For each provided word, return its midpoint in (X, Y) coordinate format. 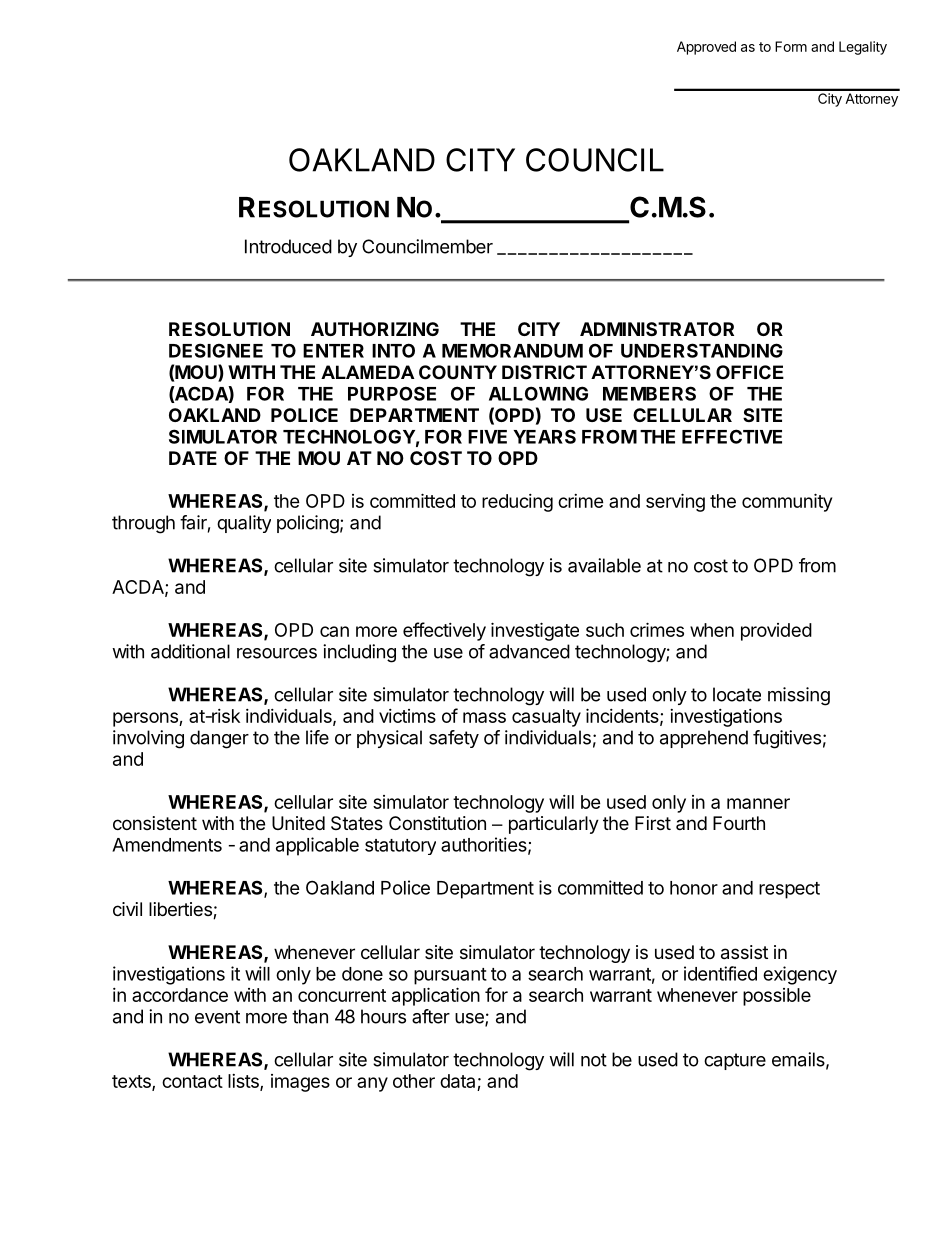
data (459, 1082)
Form (791, 46)
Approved (706, 48)
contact (192, 1081)
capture (735, 1061)
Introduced (288, 246)
